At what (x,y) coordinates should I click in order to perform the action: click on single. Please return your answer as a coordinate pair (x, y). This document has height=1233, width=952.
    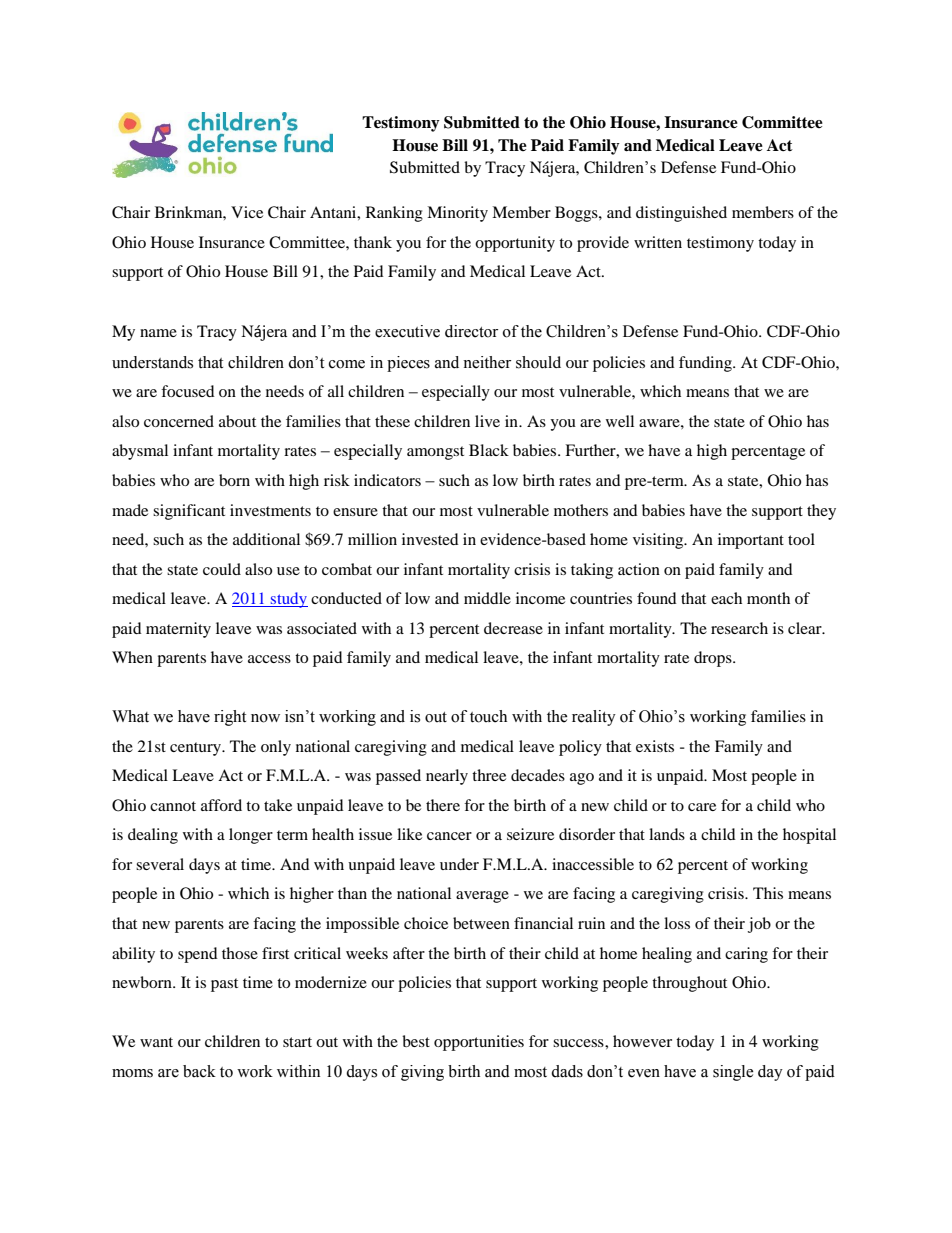
    Looking at the image, I should click on (733, 1073).
